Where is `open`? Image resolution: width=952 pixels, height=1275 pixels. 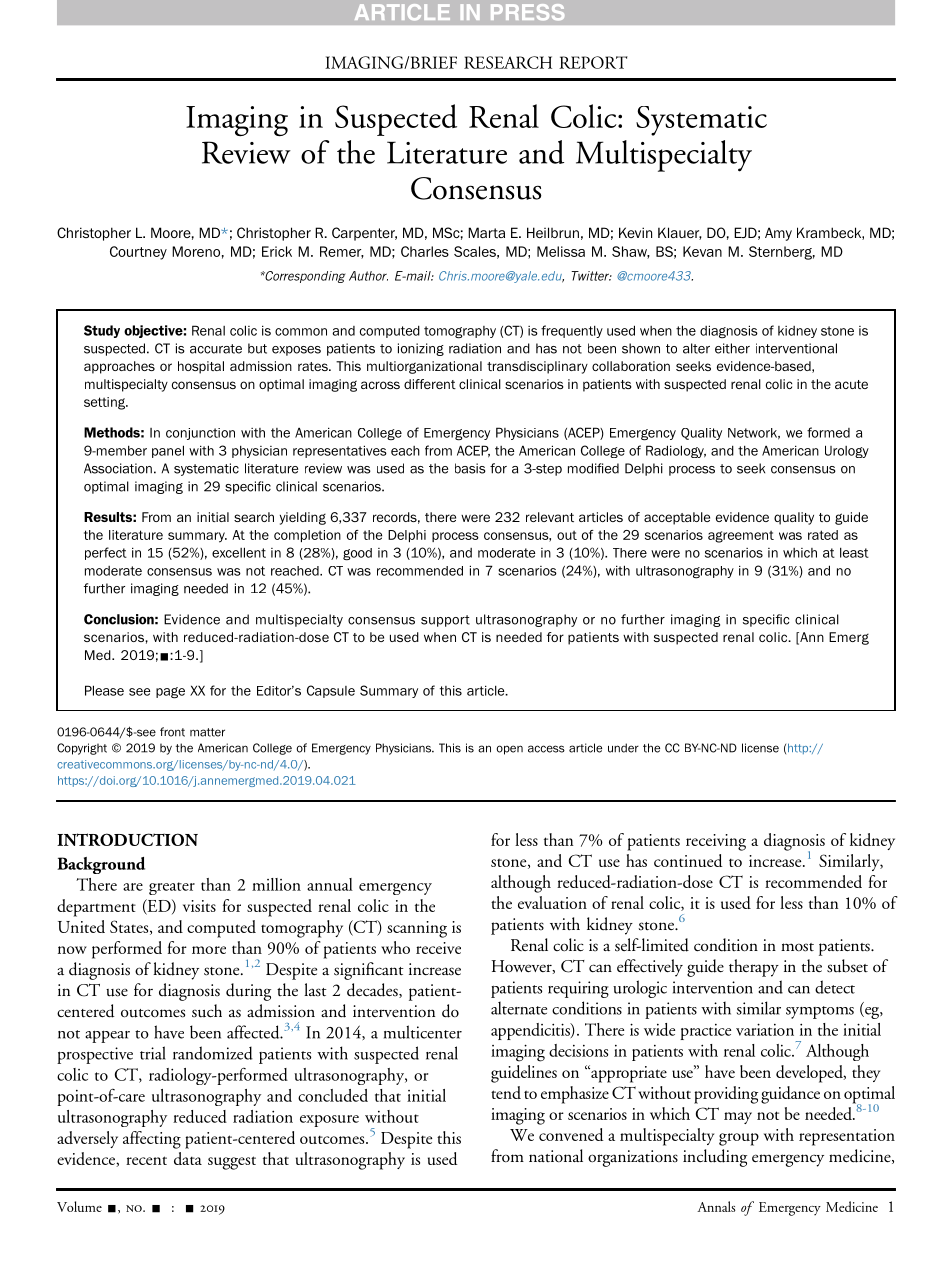
open is located at coordinates (510, 750).
